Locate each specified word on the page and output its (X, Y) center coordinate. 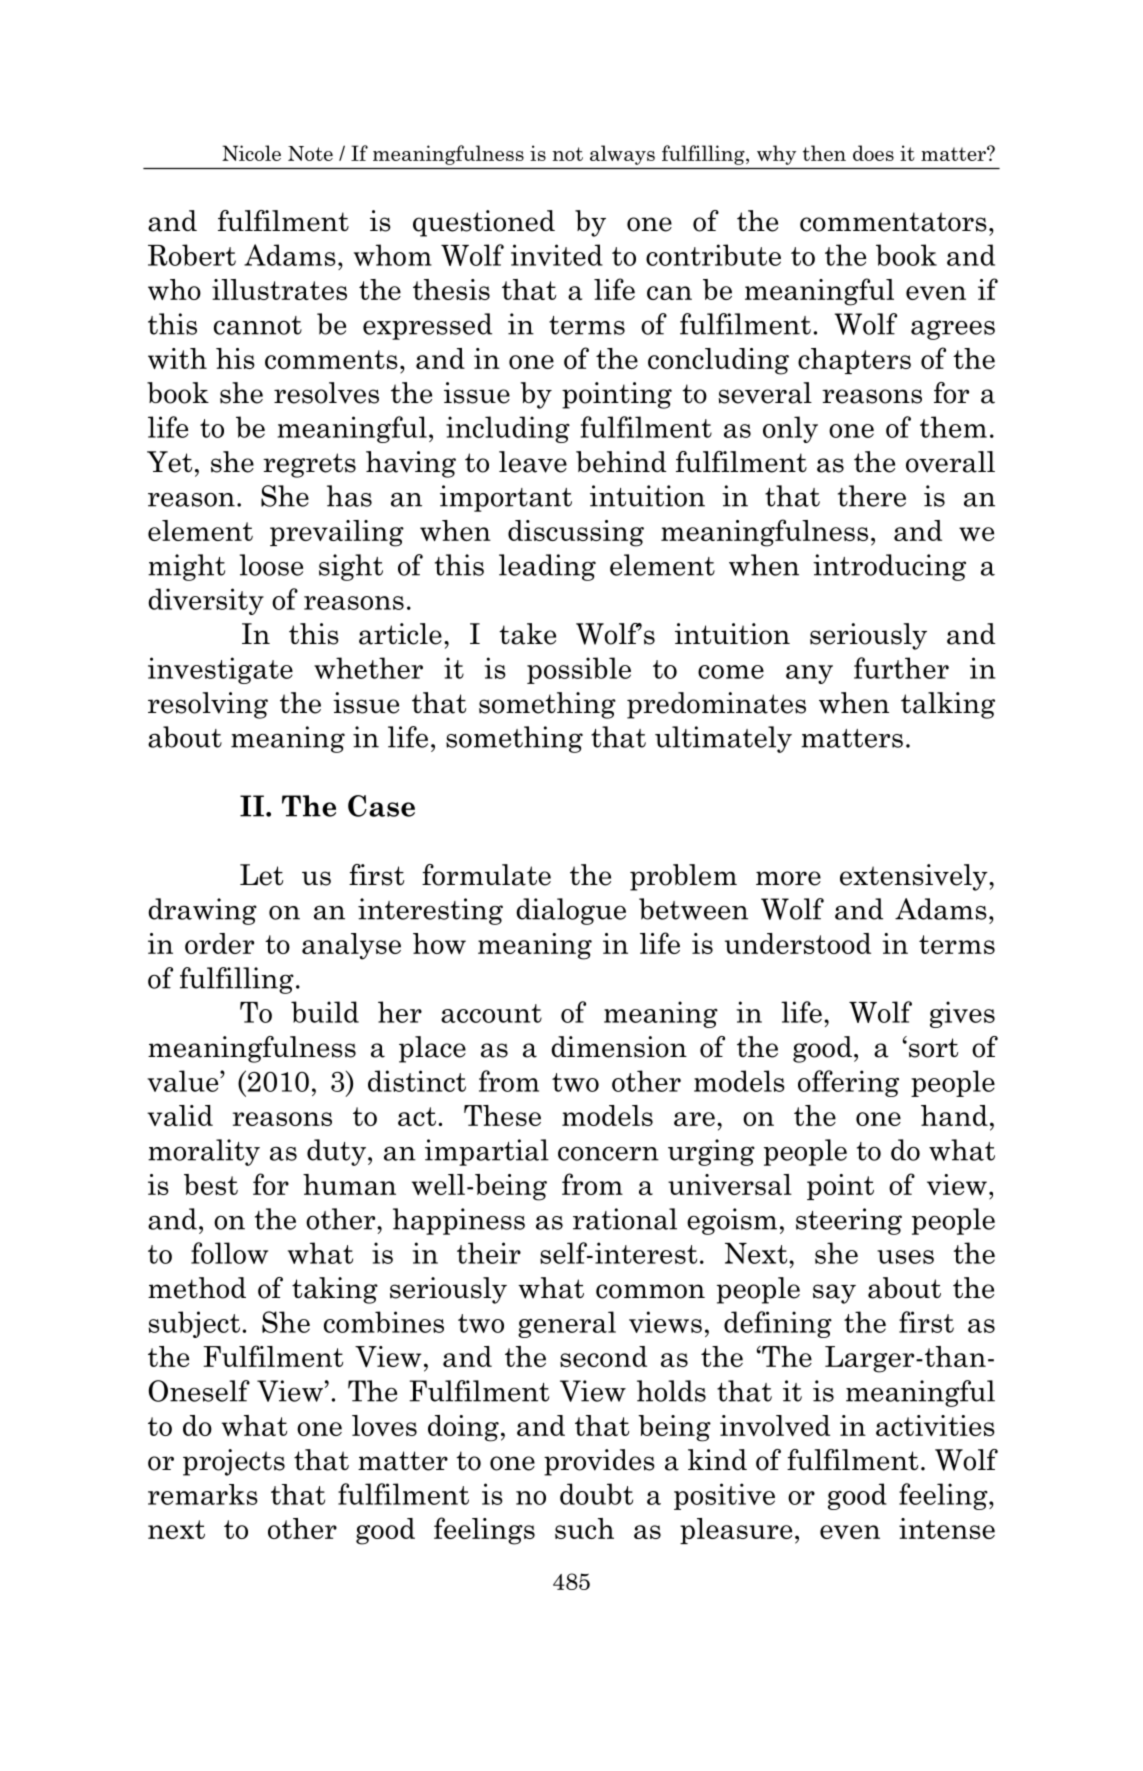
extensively (915, 877)
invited (557, 255)
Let (261, 875)
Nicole (251, 153)
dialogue (571, 911)
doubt (596, 1494)
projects (234, 1462)
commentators (893, 222)
